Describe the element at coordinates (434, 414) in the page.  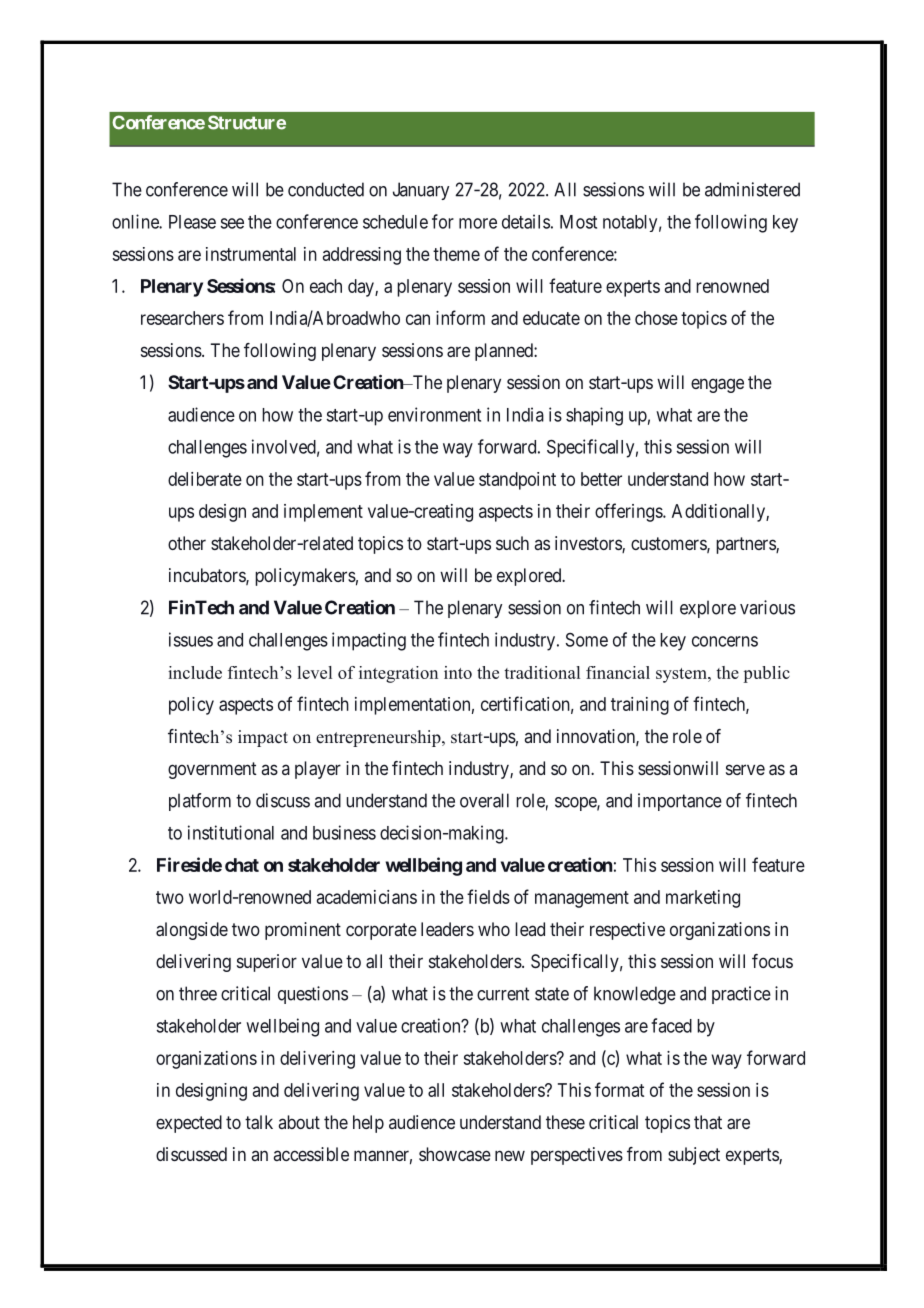
I see `environment` at that location.
